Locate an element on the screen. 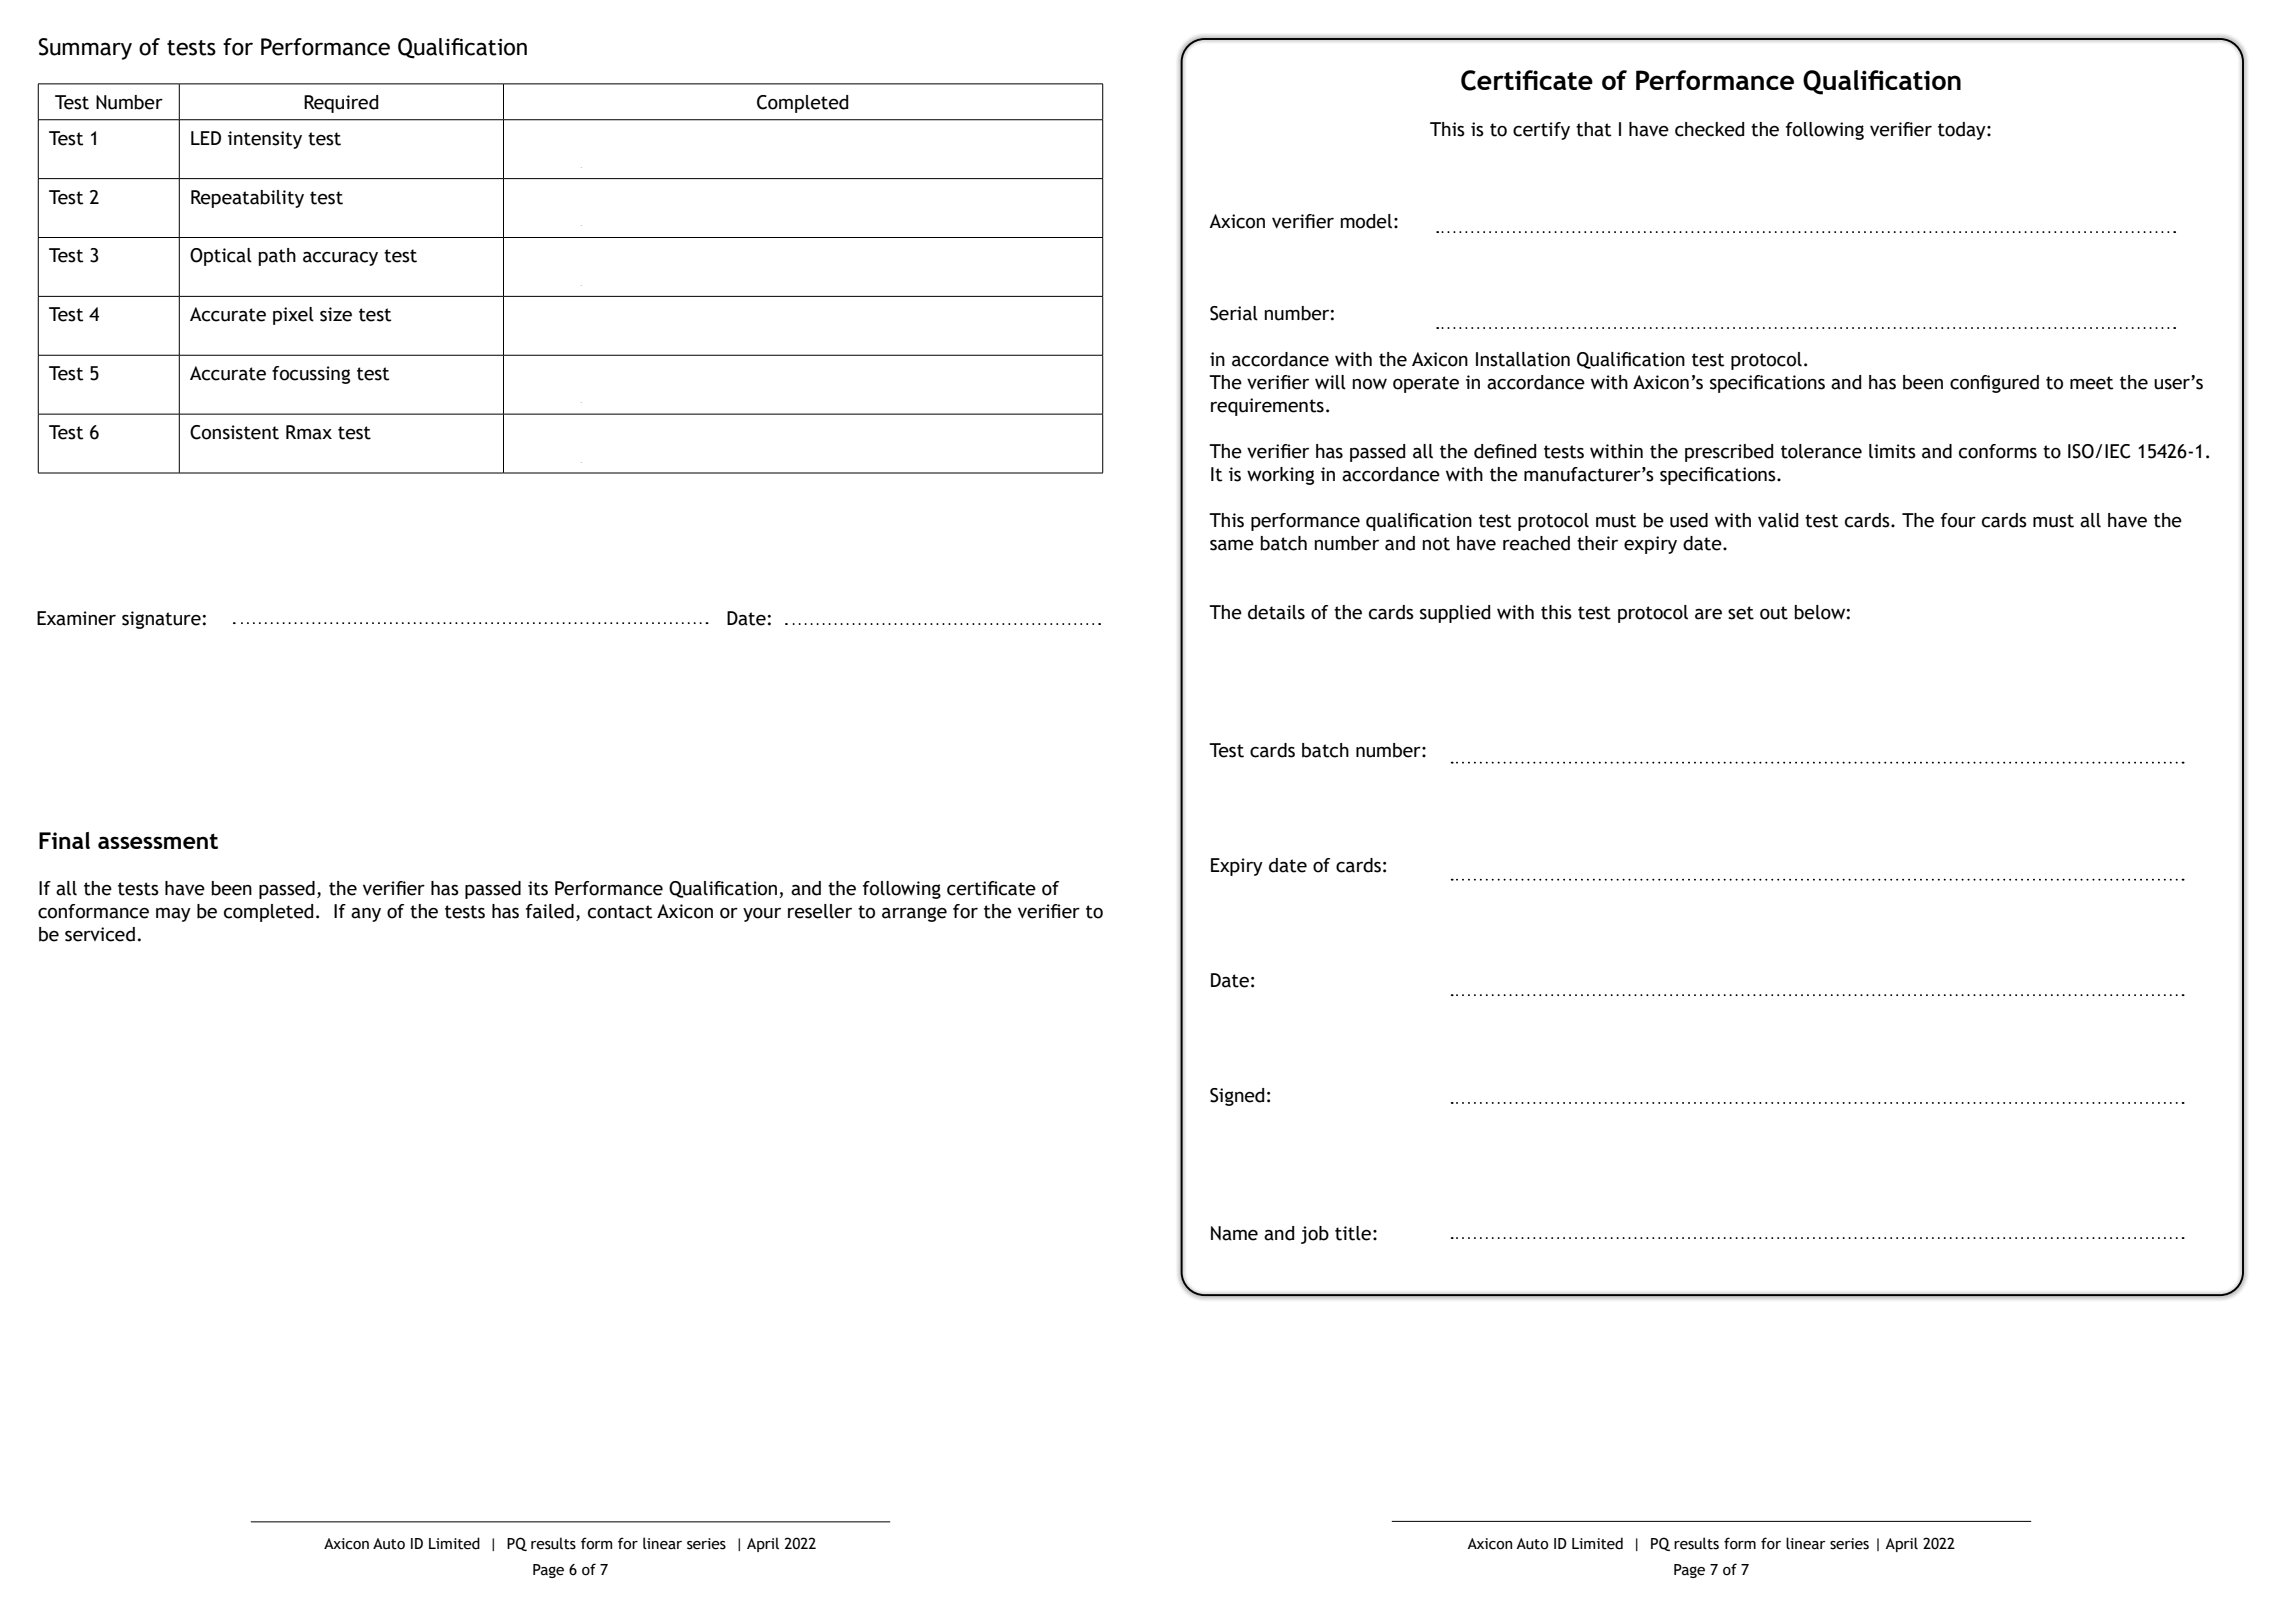  Required is located at coordinates (341, 104).
